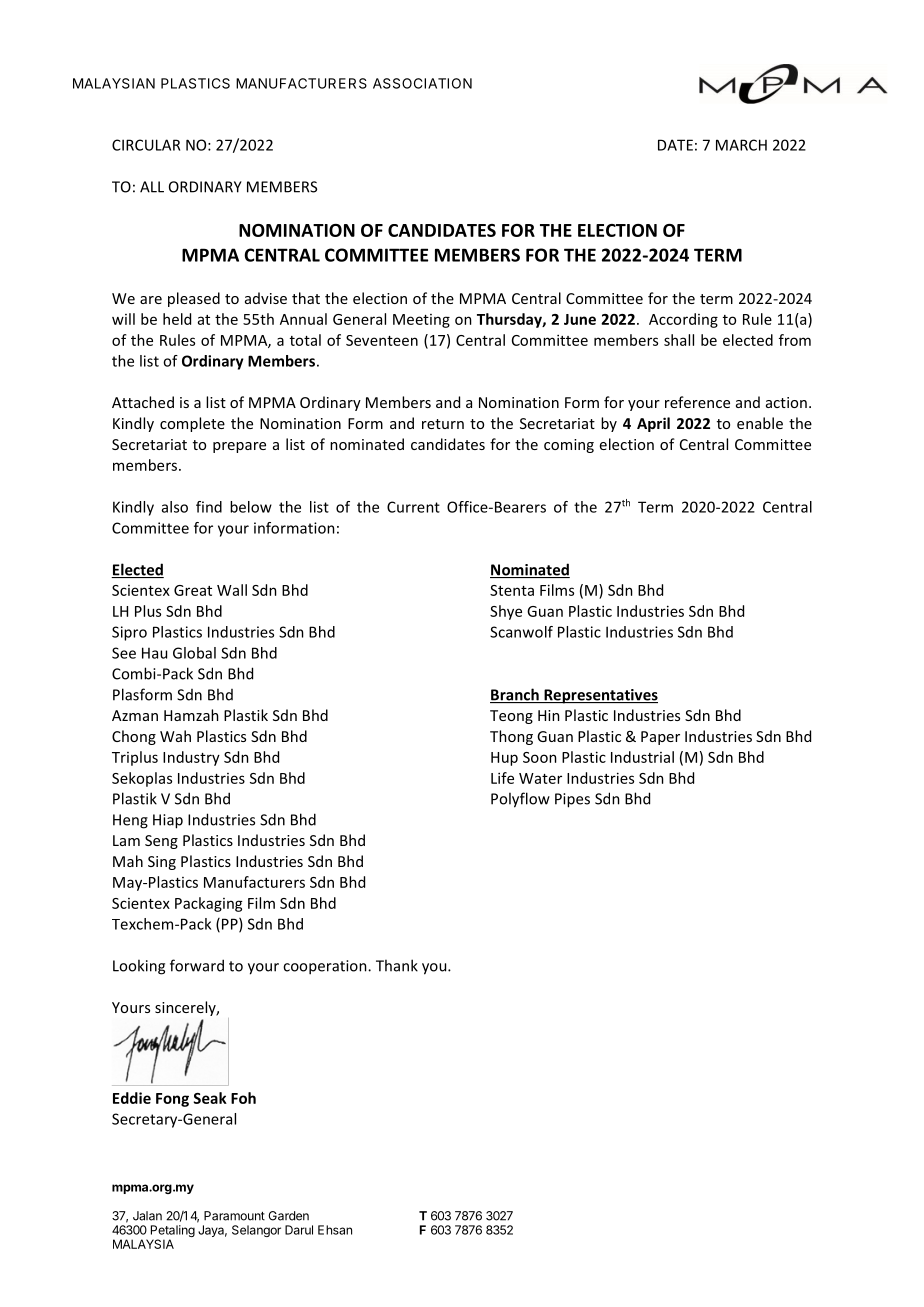  Describe the element at coordinates (192, 424) in the image. I see `complete` at that location.
